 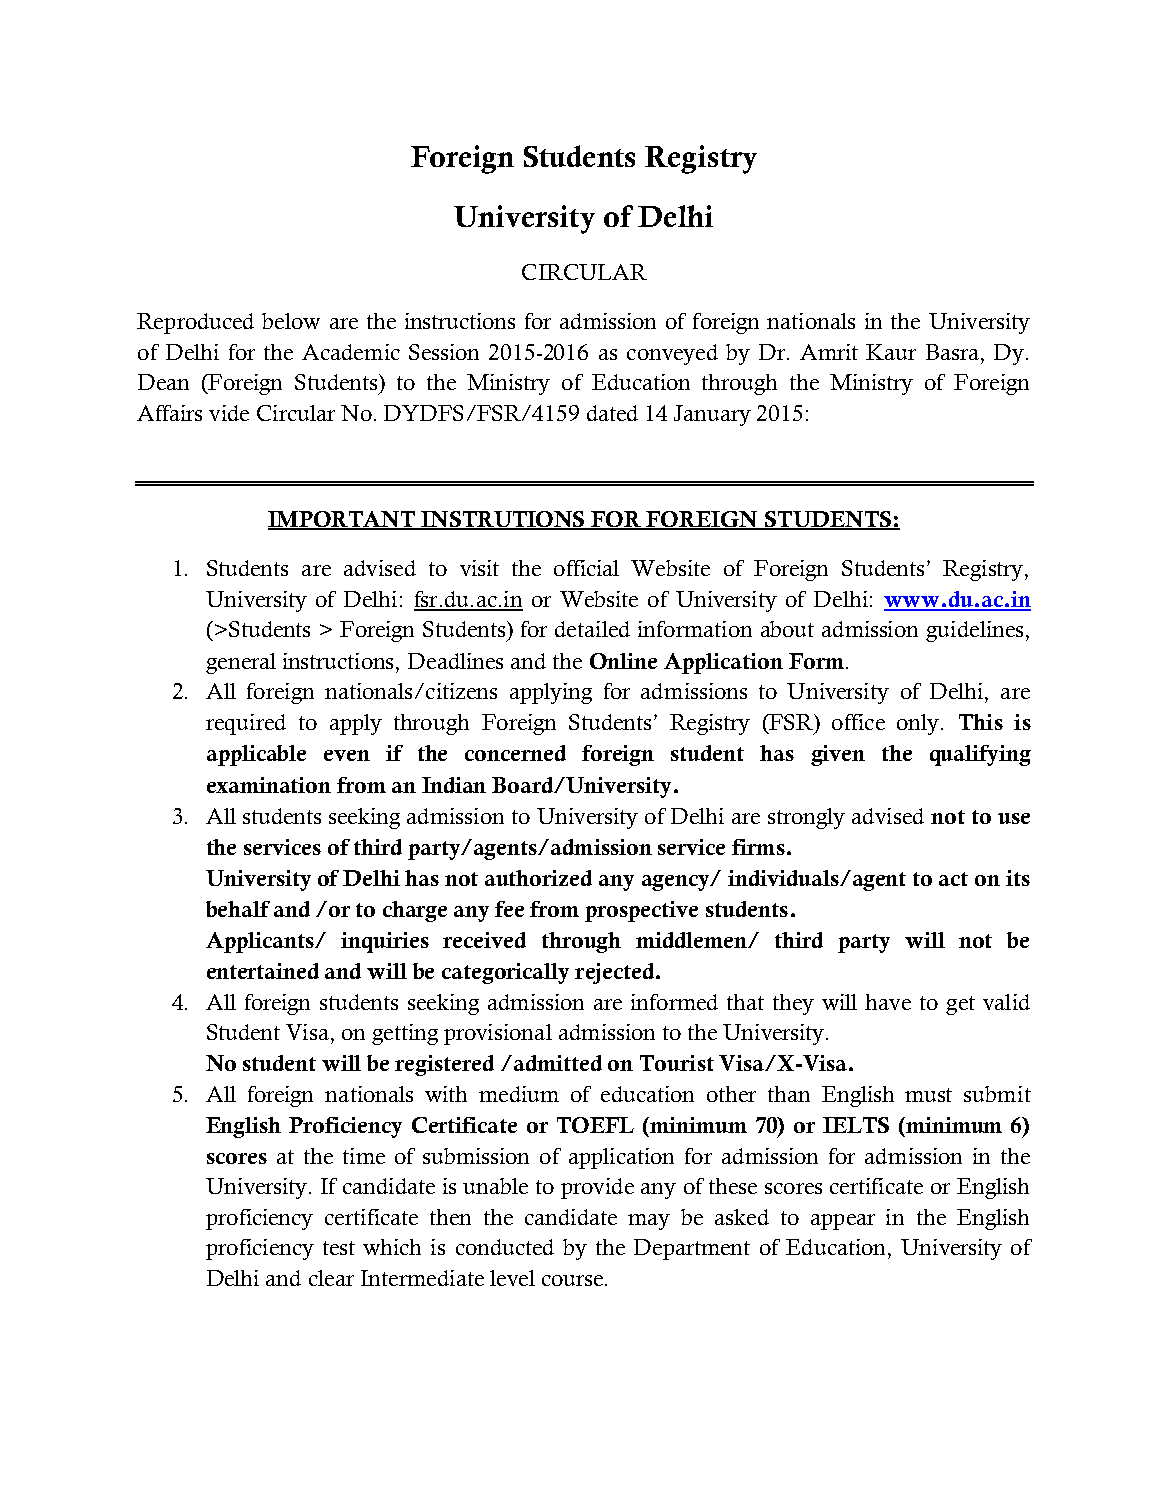 I want to click on Kaur, so click(x=891, y=352).
